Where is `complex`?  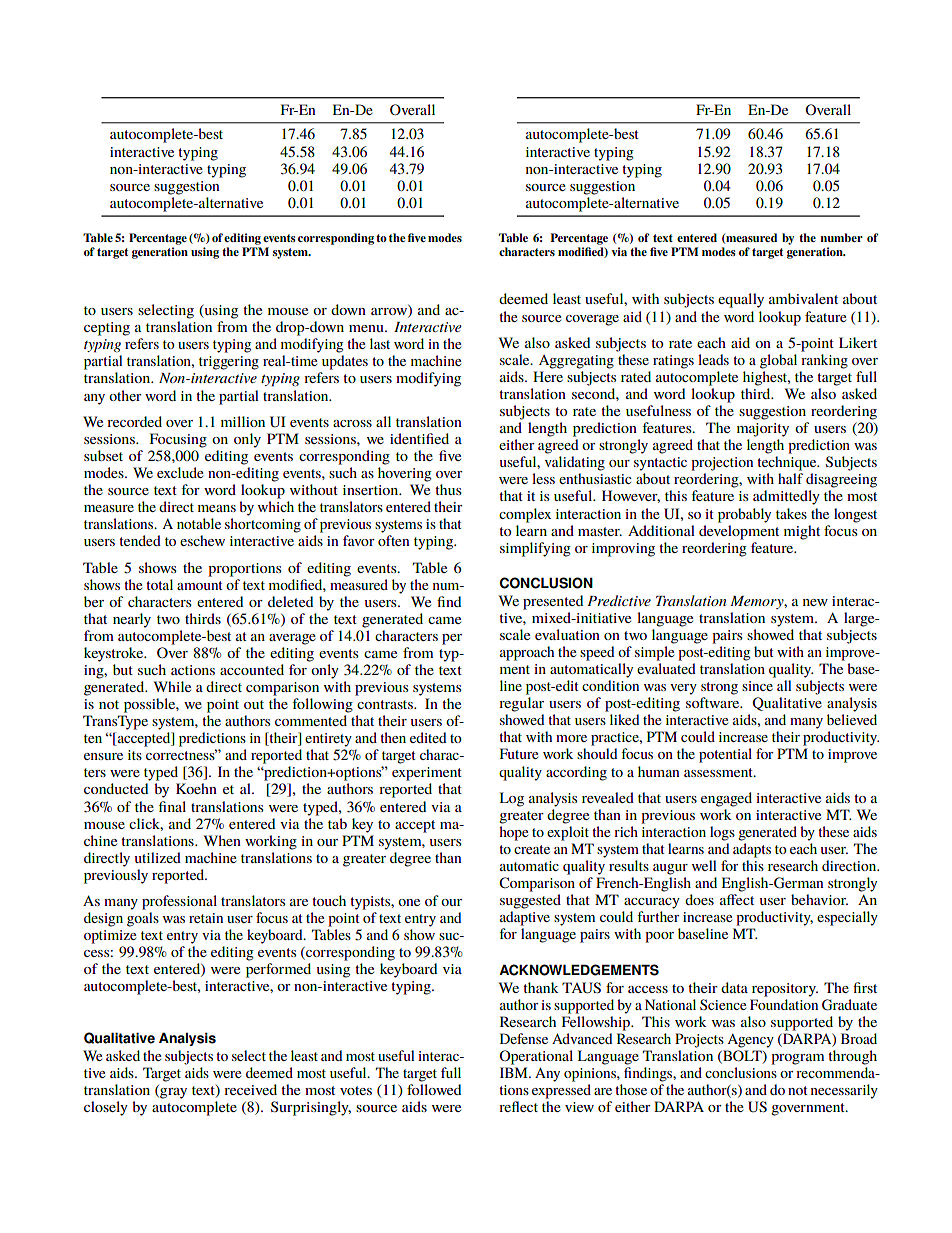
complex is located at coordinates (525, 515).
